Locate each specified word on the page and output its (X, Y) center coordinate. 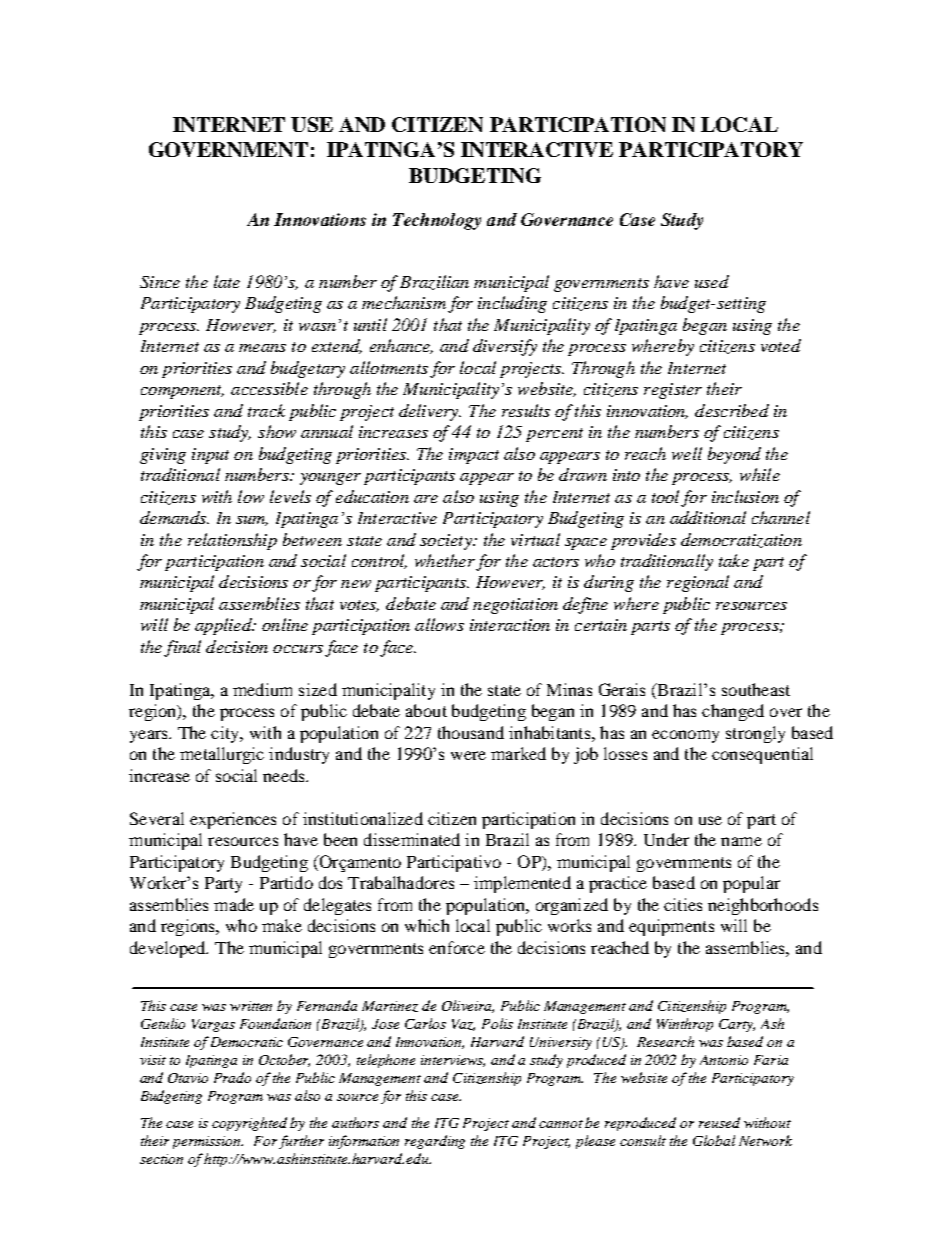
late (227, 281)
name (741, 841)
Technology (437, 221)
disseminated (412, 839)
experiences (233, 820)
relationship (232, 541)
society (447, 542)
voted (781, 345)
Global (714, 1140)
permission (208, 1142)
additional (708, 517)
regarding (435, 1142)
